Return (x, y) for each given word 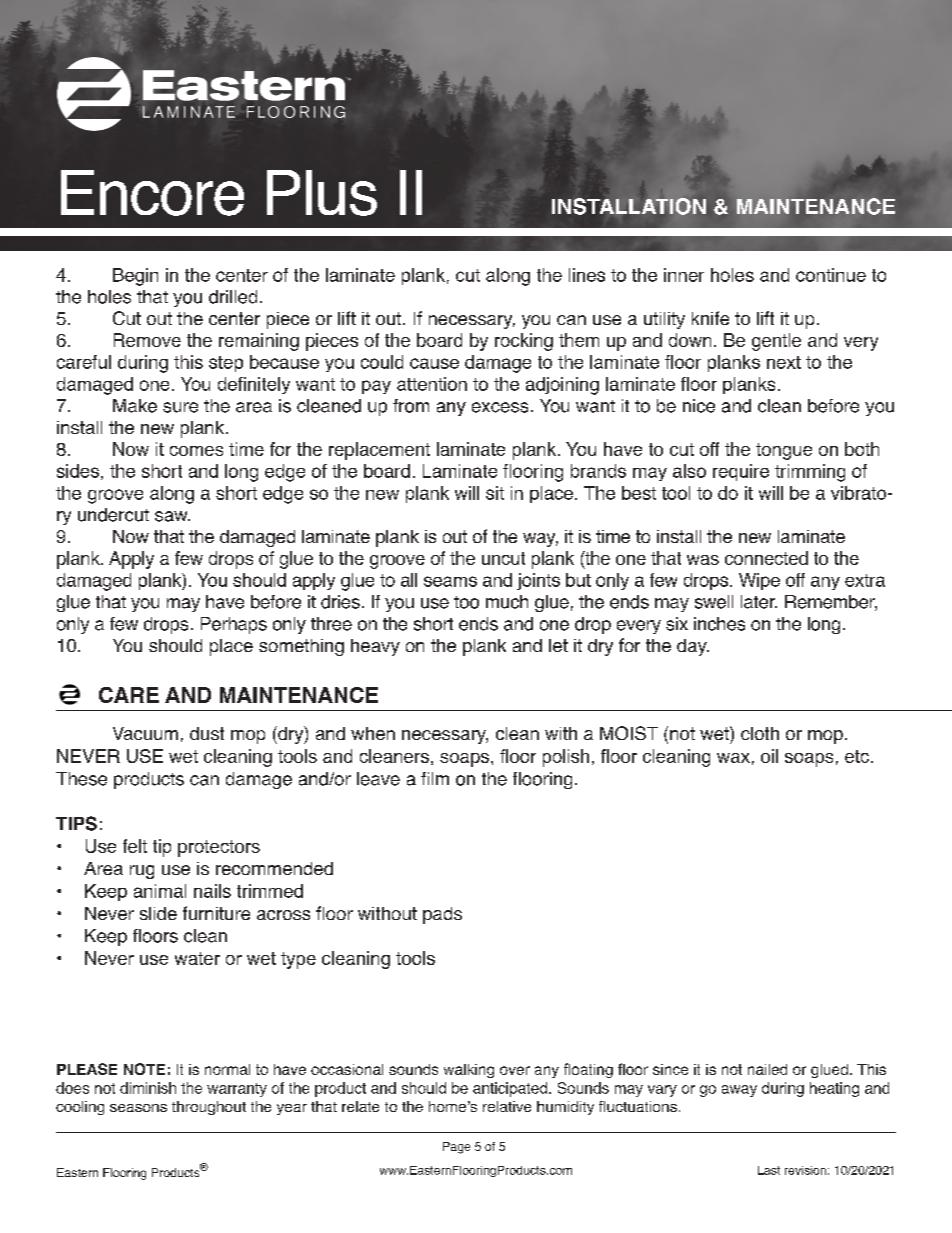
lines (587, 275)
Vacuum (145, 733)
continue (831, 275)
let (558, 645)
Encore (152, 193)
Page (456, 1148)
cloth (760, 733)
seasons (138, 1108)
